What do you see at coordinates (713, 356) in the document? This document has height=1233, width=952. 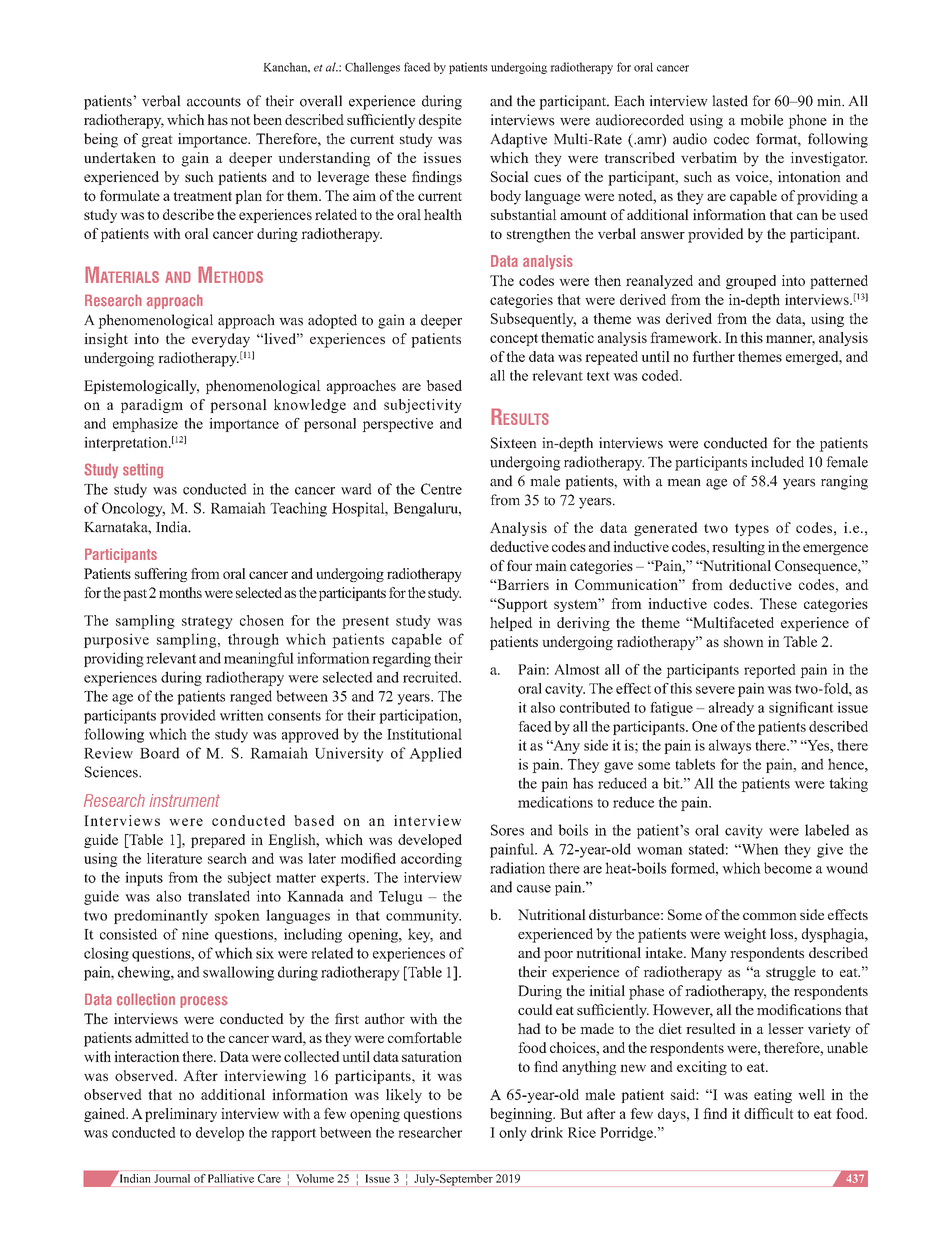 I see `further` at bounding box center [713, 356].
